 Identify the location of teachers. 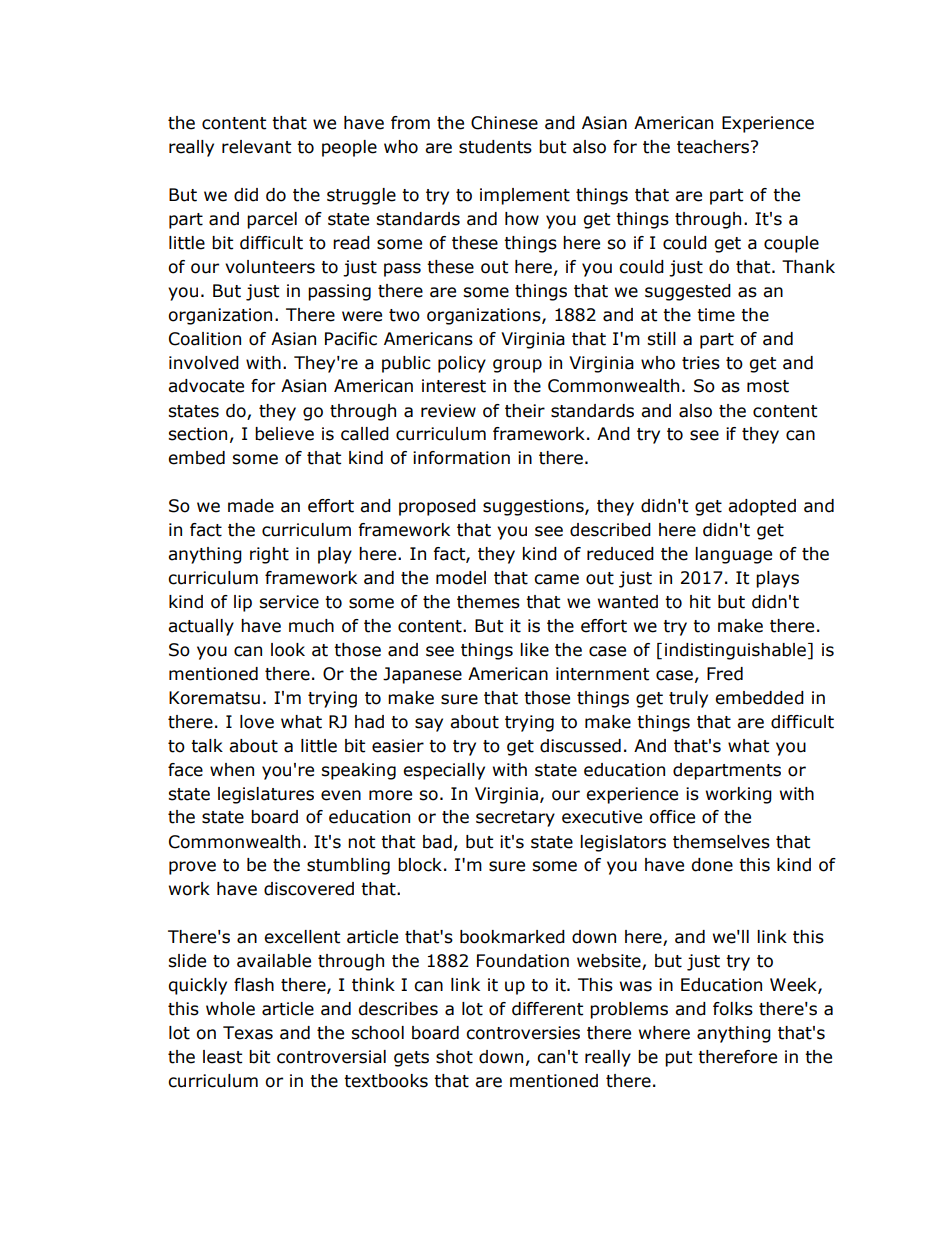
(714, 147).
